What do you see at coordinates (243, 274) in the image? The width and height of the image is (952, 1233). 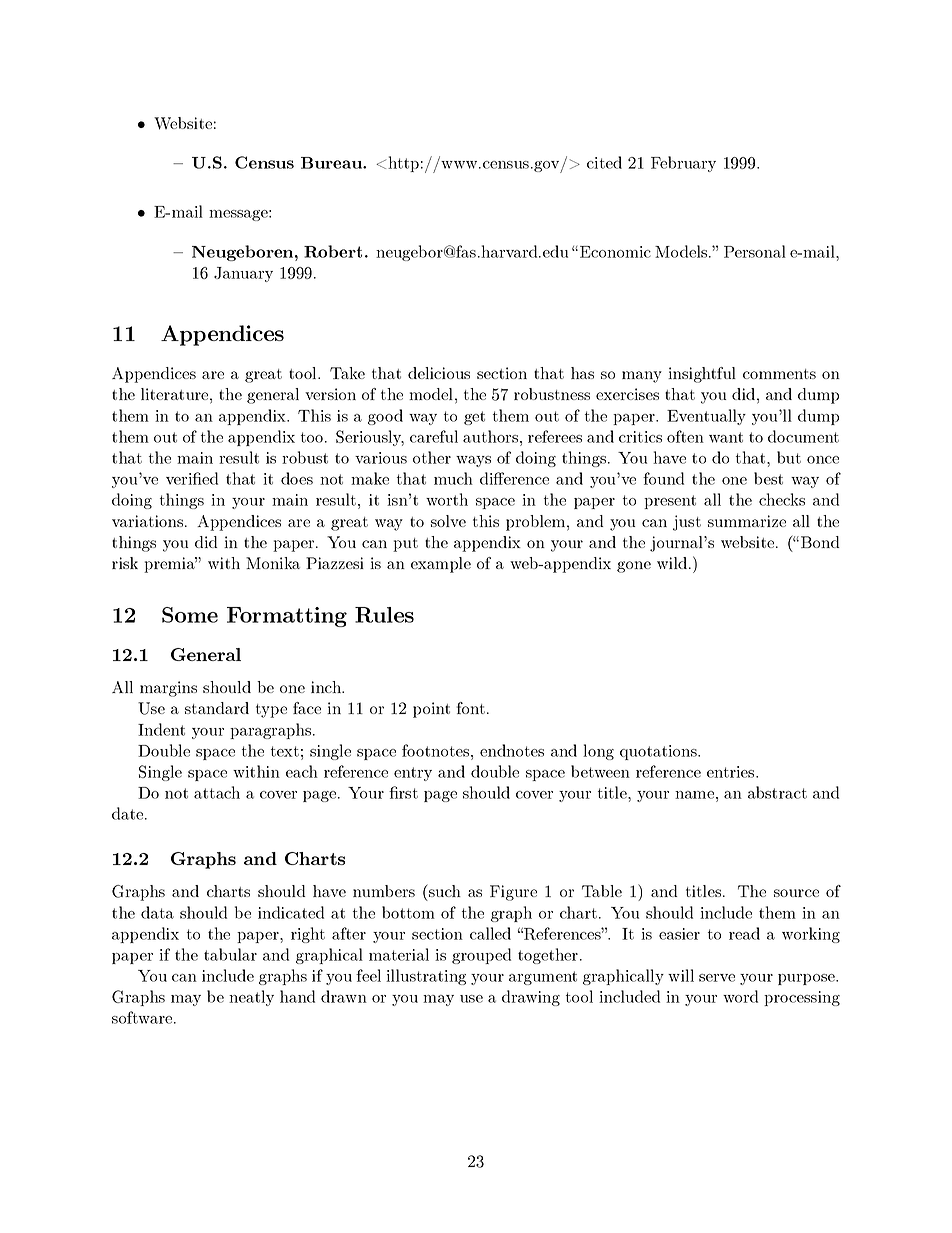 I see `January` at bounding box center [243, 274].
